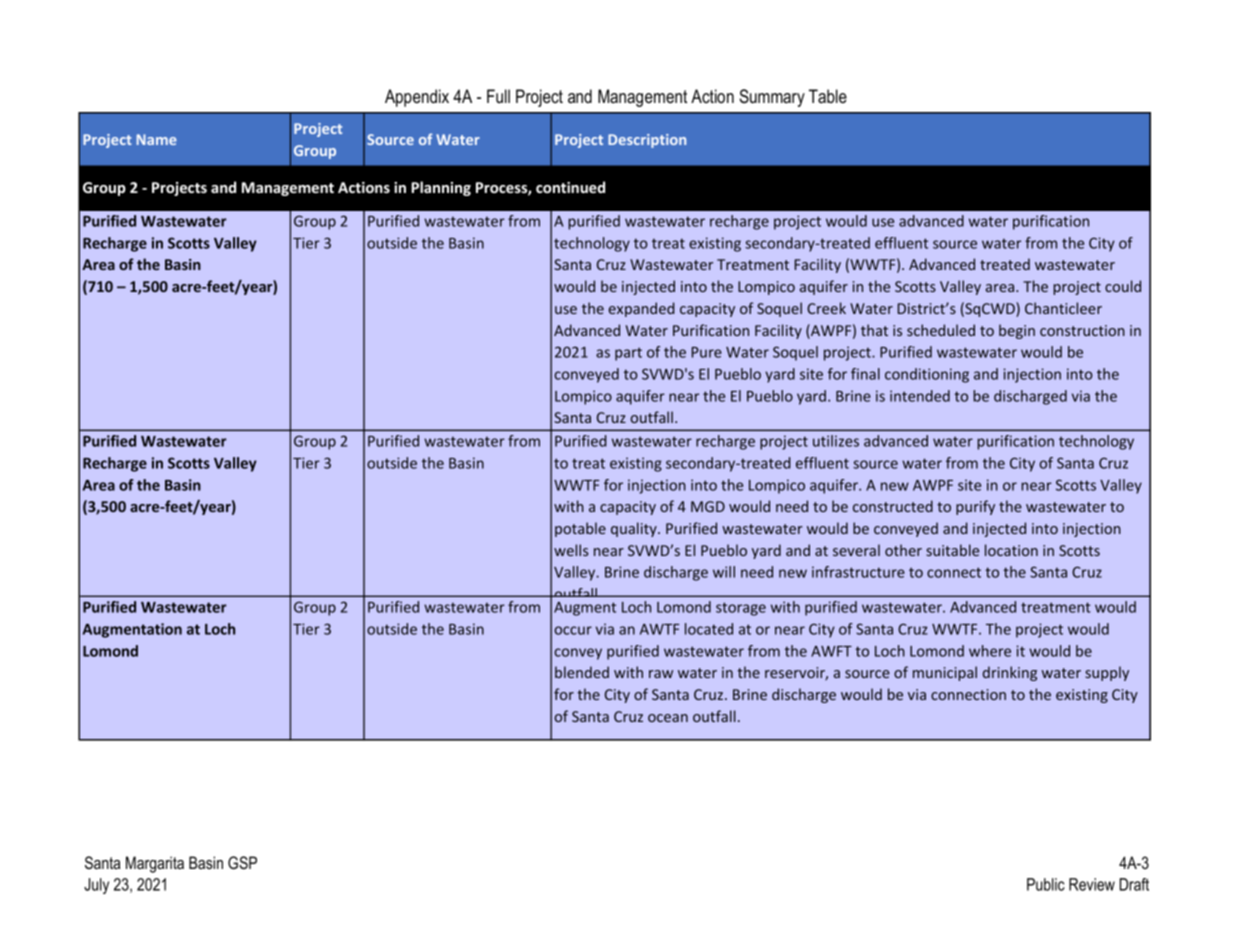 This screenshot has width=1233, height=952. What do you see at coordinates (990, 651) in the screenshot?
I see `where` at bounding box center [990, 651].
